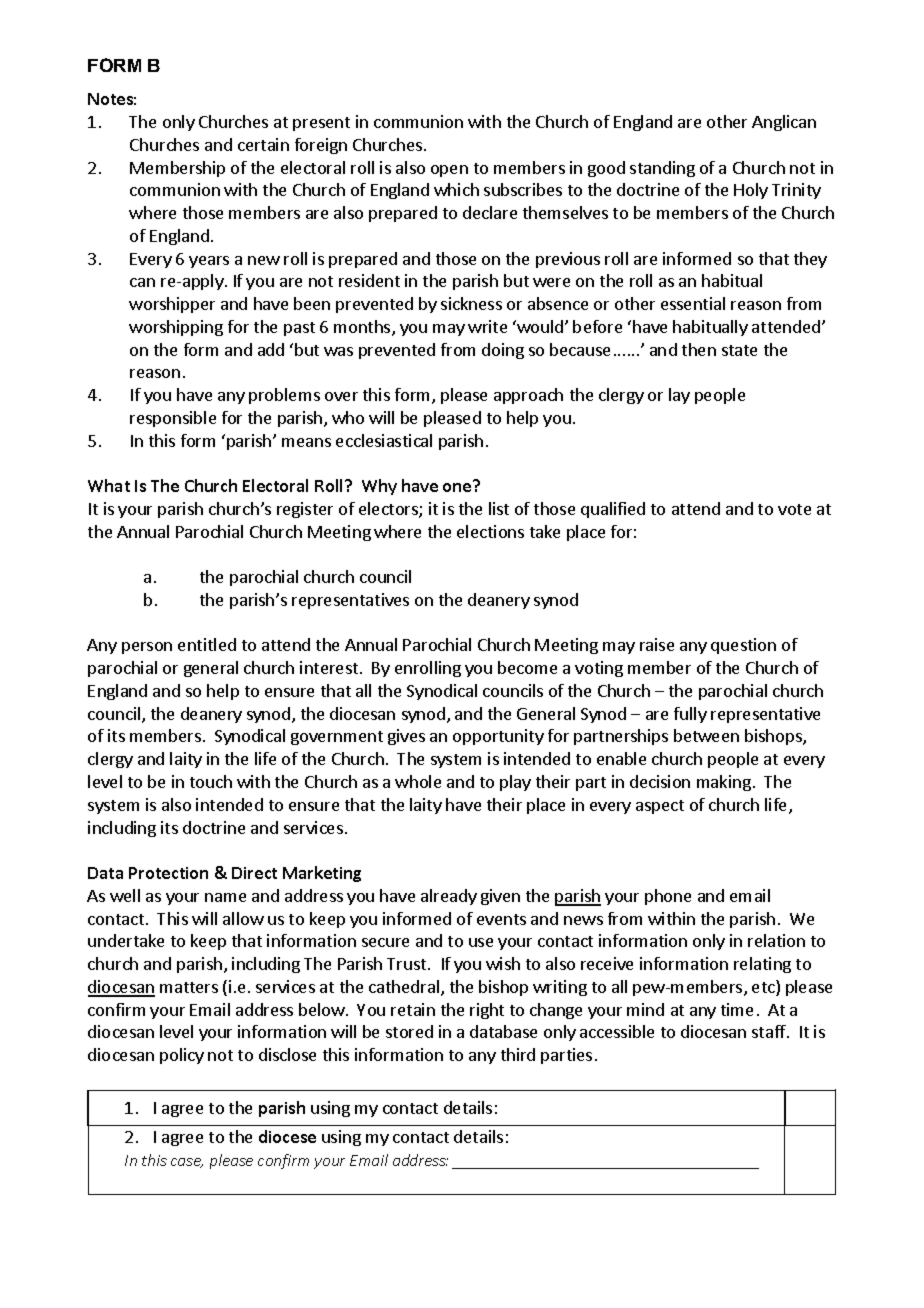  I want to click on Holy, so click(751, 191).
